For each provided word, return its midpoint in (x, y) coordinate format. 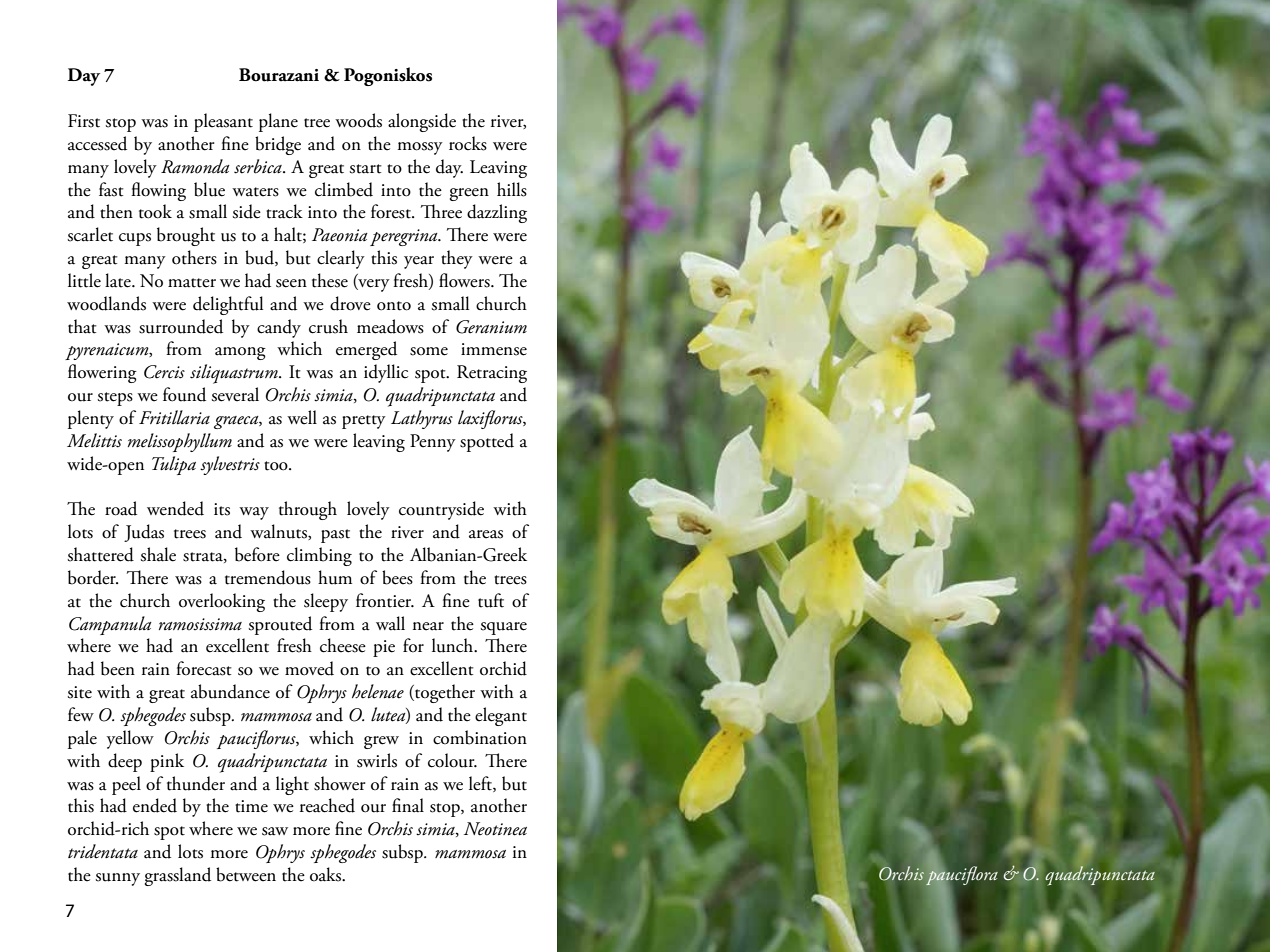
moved (309, 668)
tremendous (268, 577)
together (444, 693)
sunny (118, 879)
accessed (97, 143)
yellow (130, 739)
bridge (278, 145)
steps (115, 399)
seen (291, 283)
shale (158, 554)
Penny (433, 443)
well (302, 417)
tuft (491, 600)
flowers (465, 280)
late (119, 280)
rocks (468, 143)
